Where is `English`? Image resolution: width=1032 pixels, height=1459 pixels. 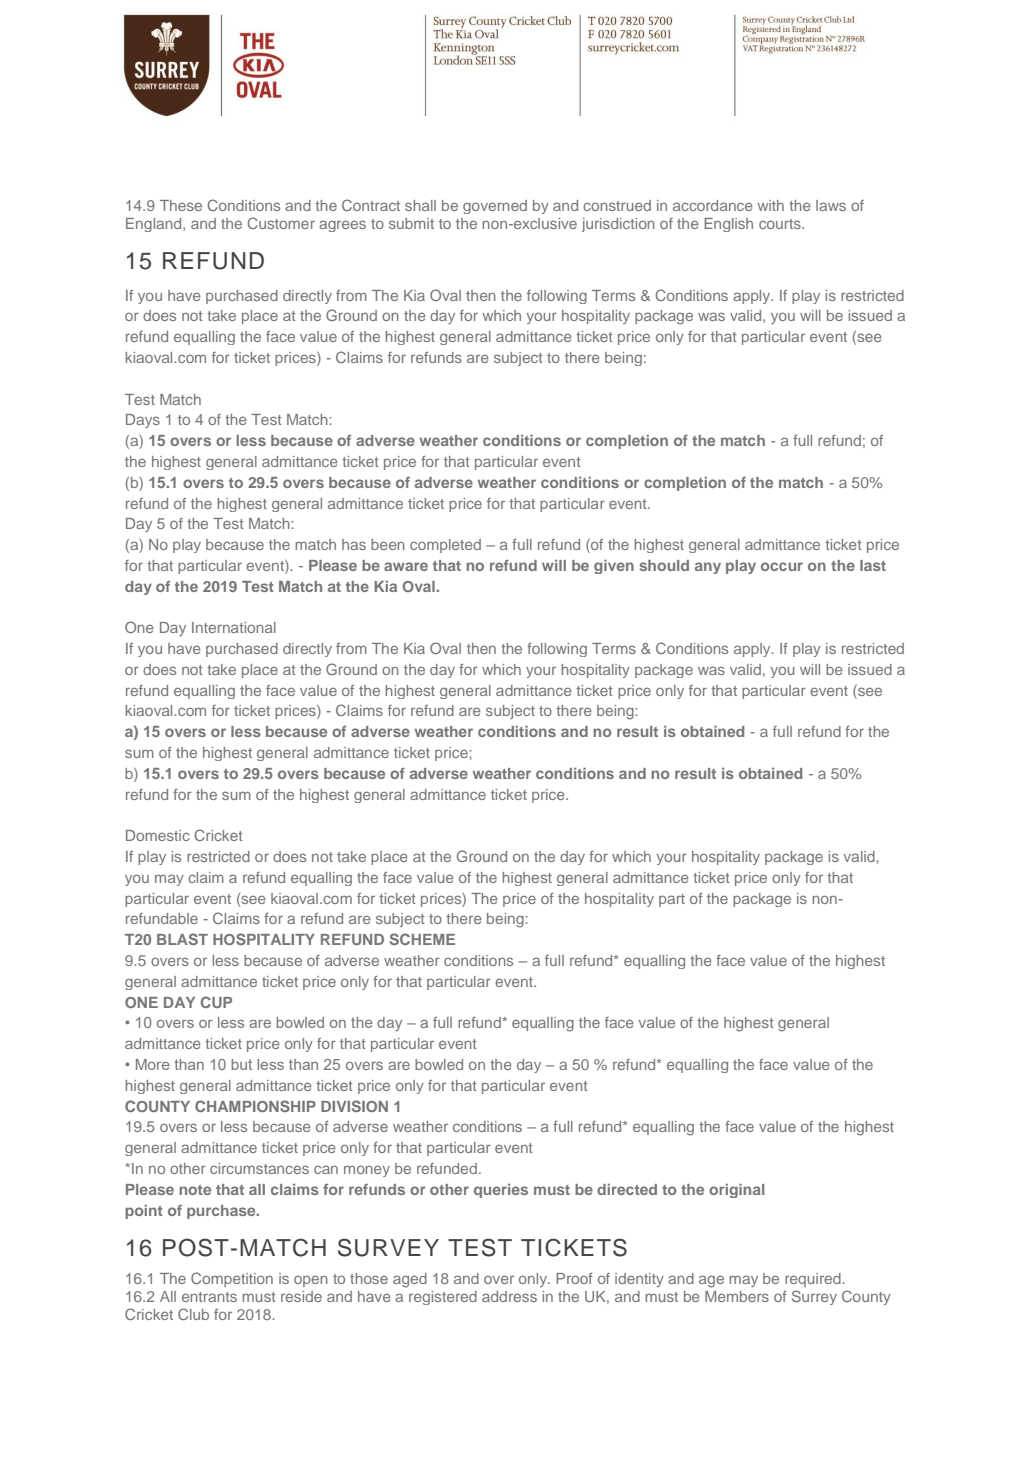 English is located at coordinates (728, 225).
